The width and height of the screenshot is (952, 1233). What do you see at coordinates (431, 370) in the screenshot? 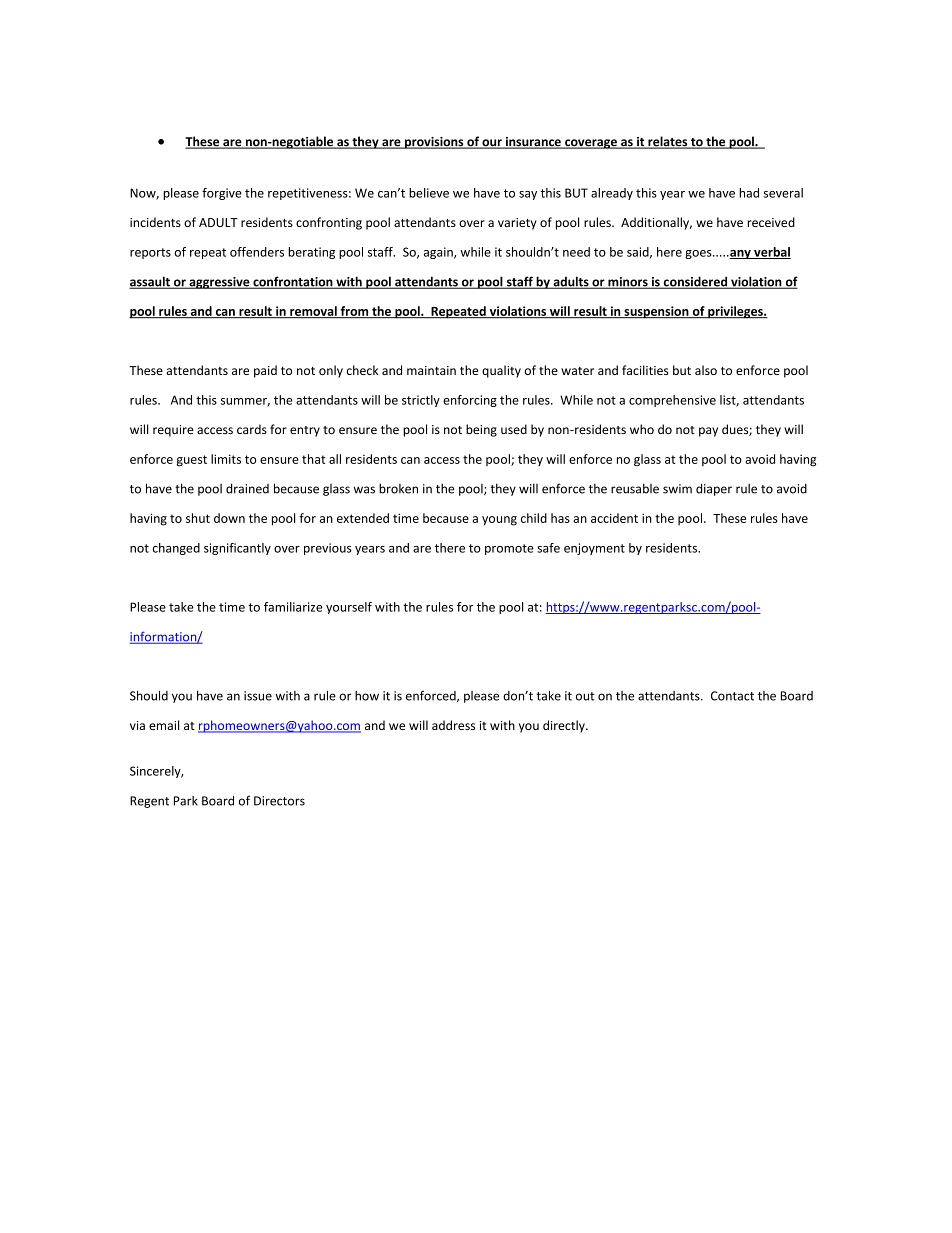
I see `maintain` at bounding box center [431, 370].
